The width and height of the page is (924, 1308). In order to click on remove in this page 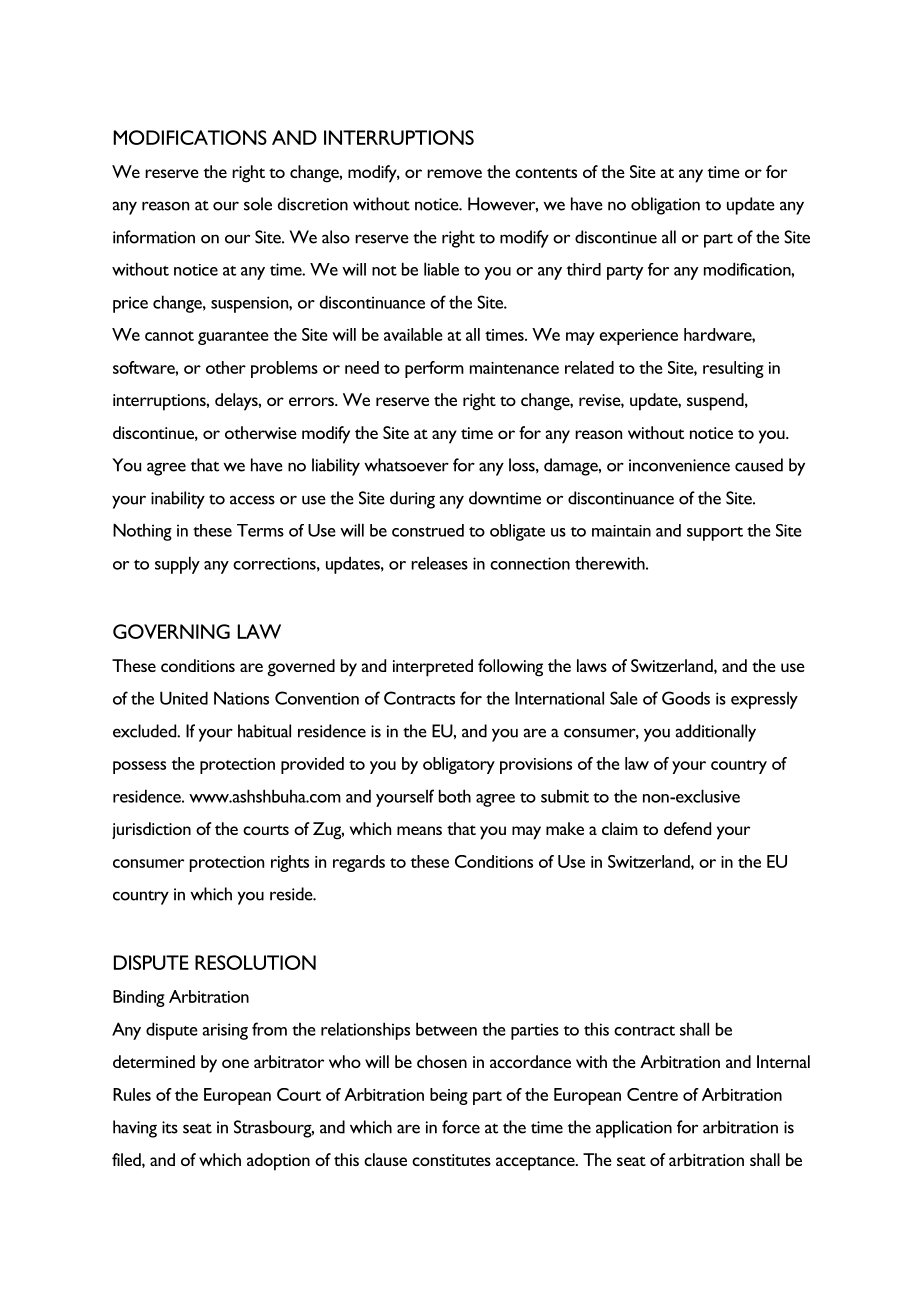, I will do `click(454, 173)`.
